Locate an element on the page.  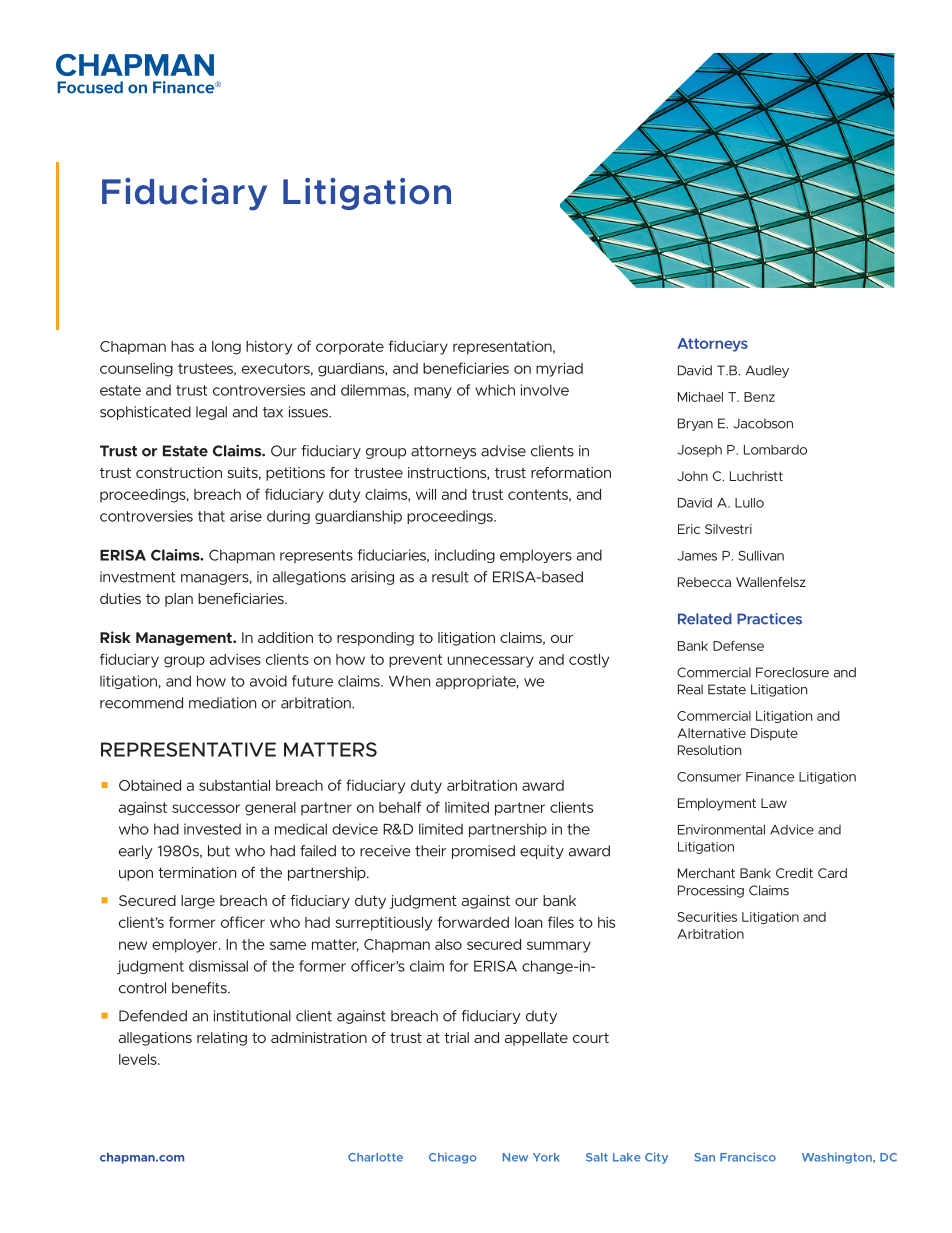
Francisco is located at coordinates (748, 1157).
